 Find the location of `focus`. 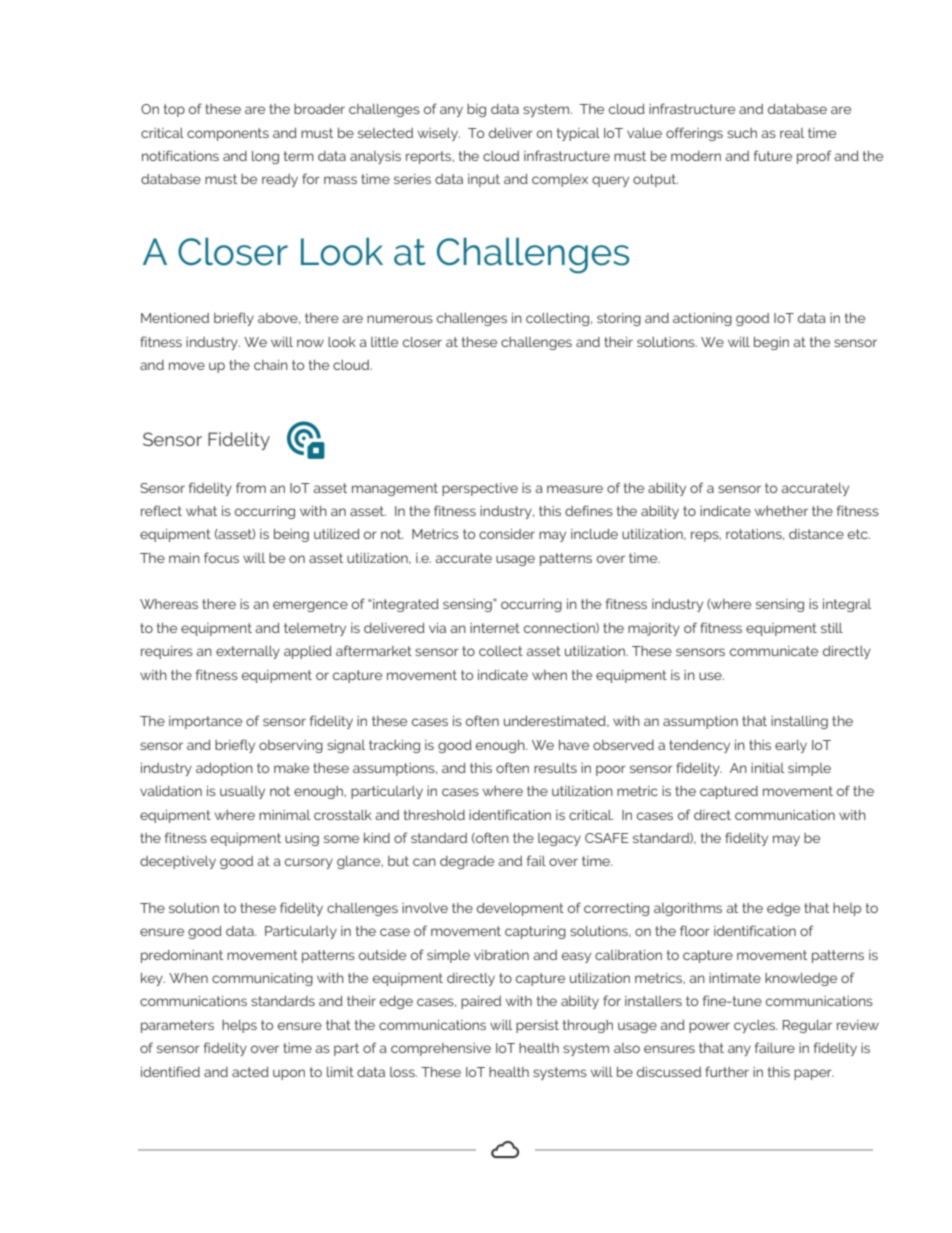

focus is located at coordinates (221, 557).
